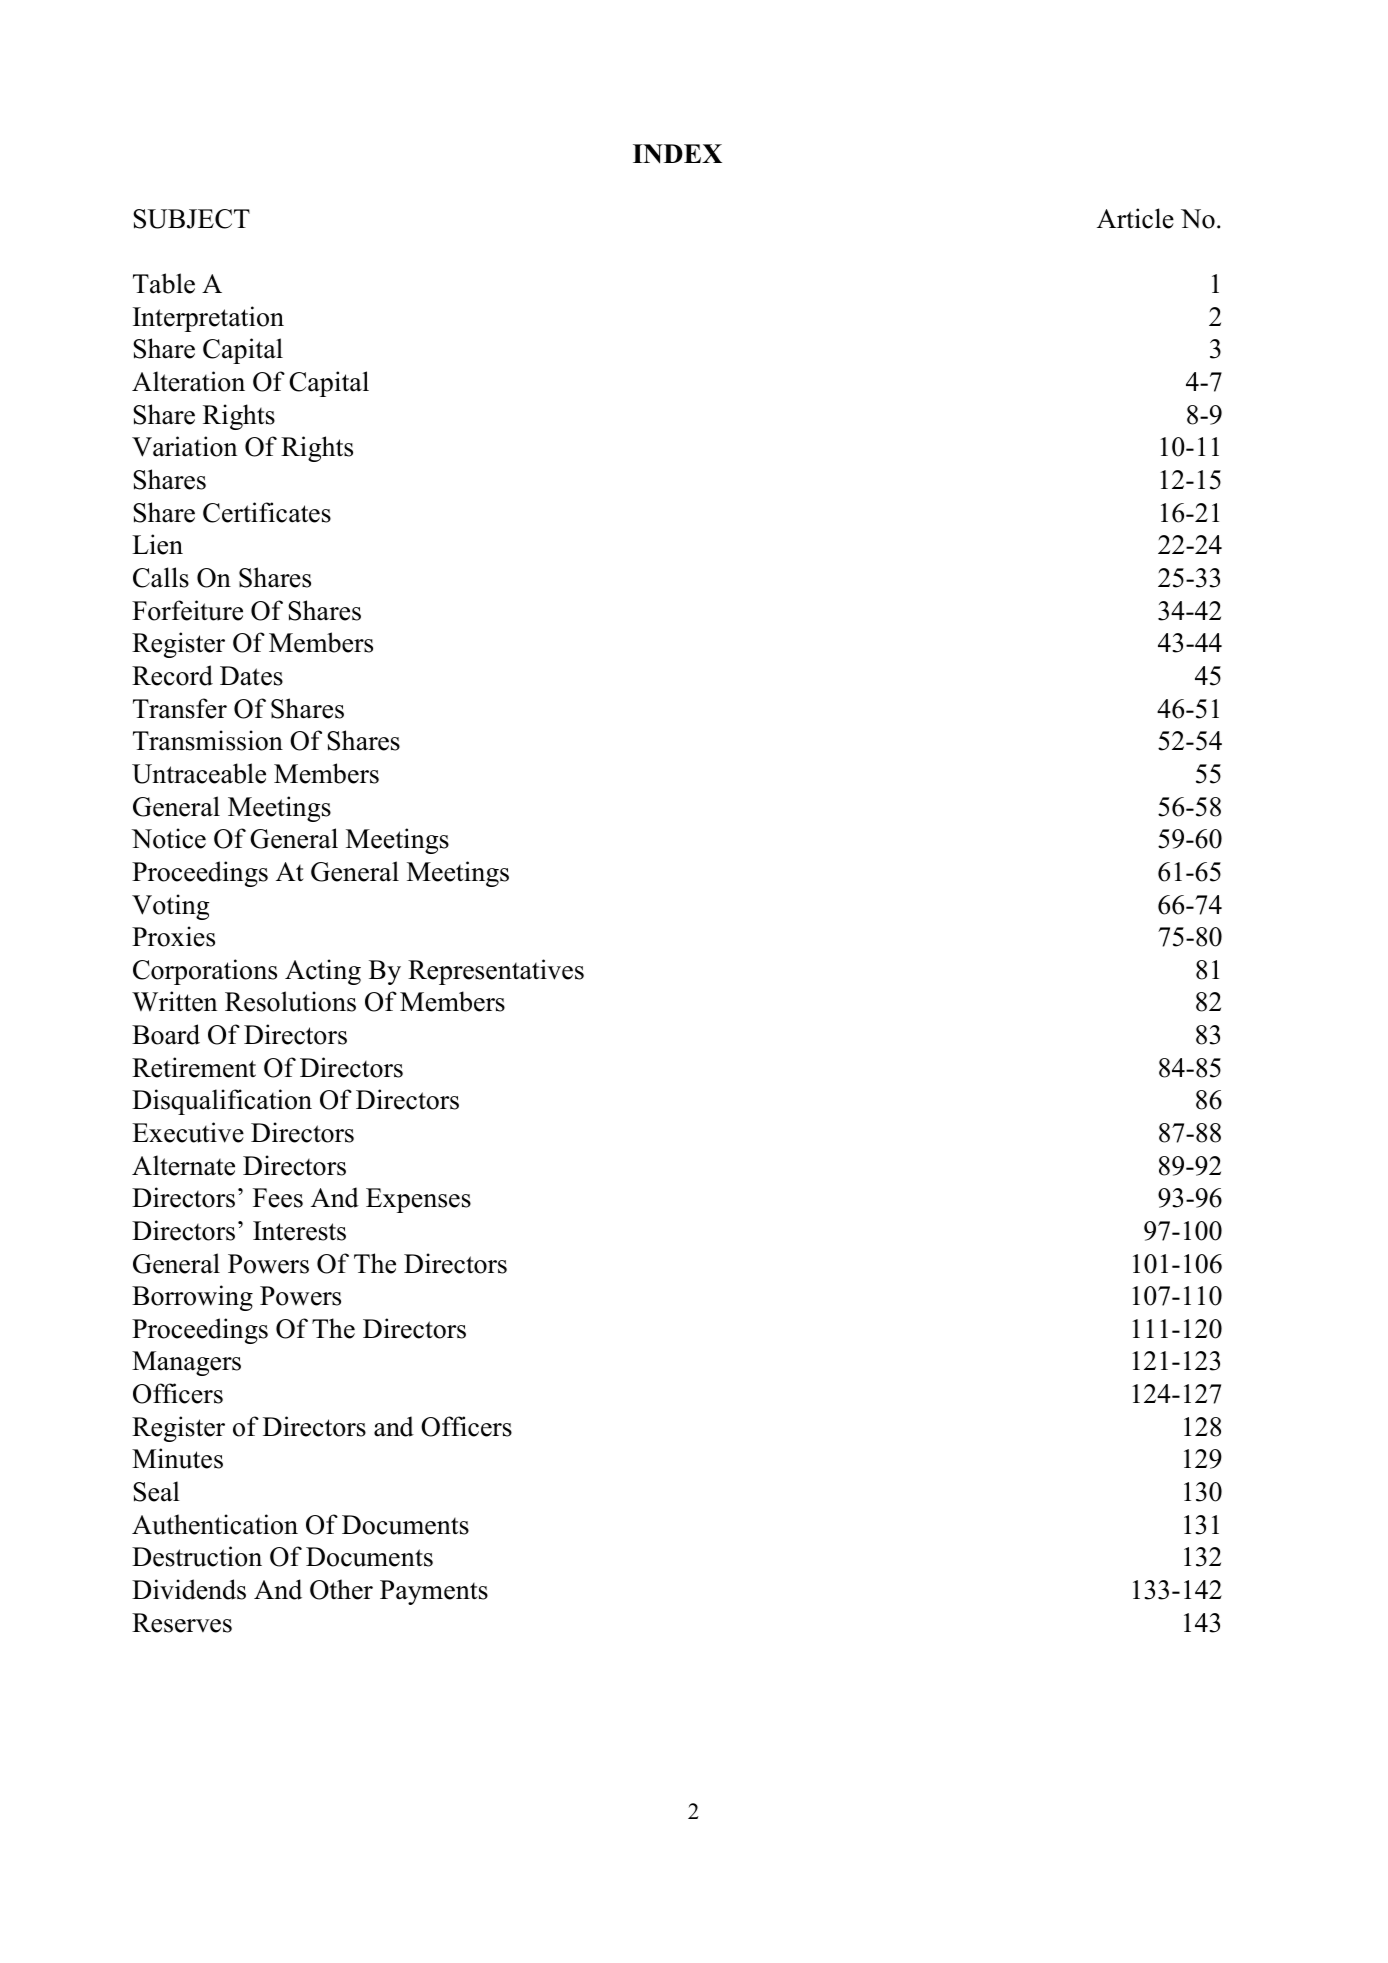 The width and height of the screenshot is (1388, 1963). What do you see at coordinates (278, 1198) in the screenshot?
I see `Fees` at bounding box center [278, 1198].
